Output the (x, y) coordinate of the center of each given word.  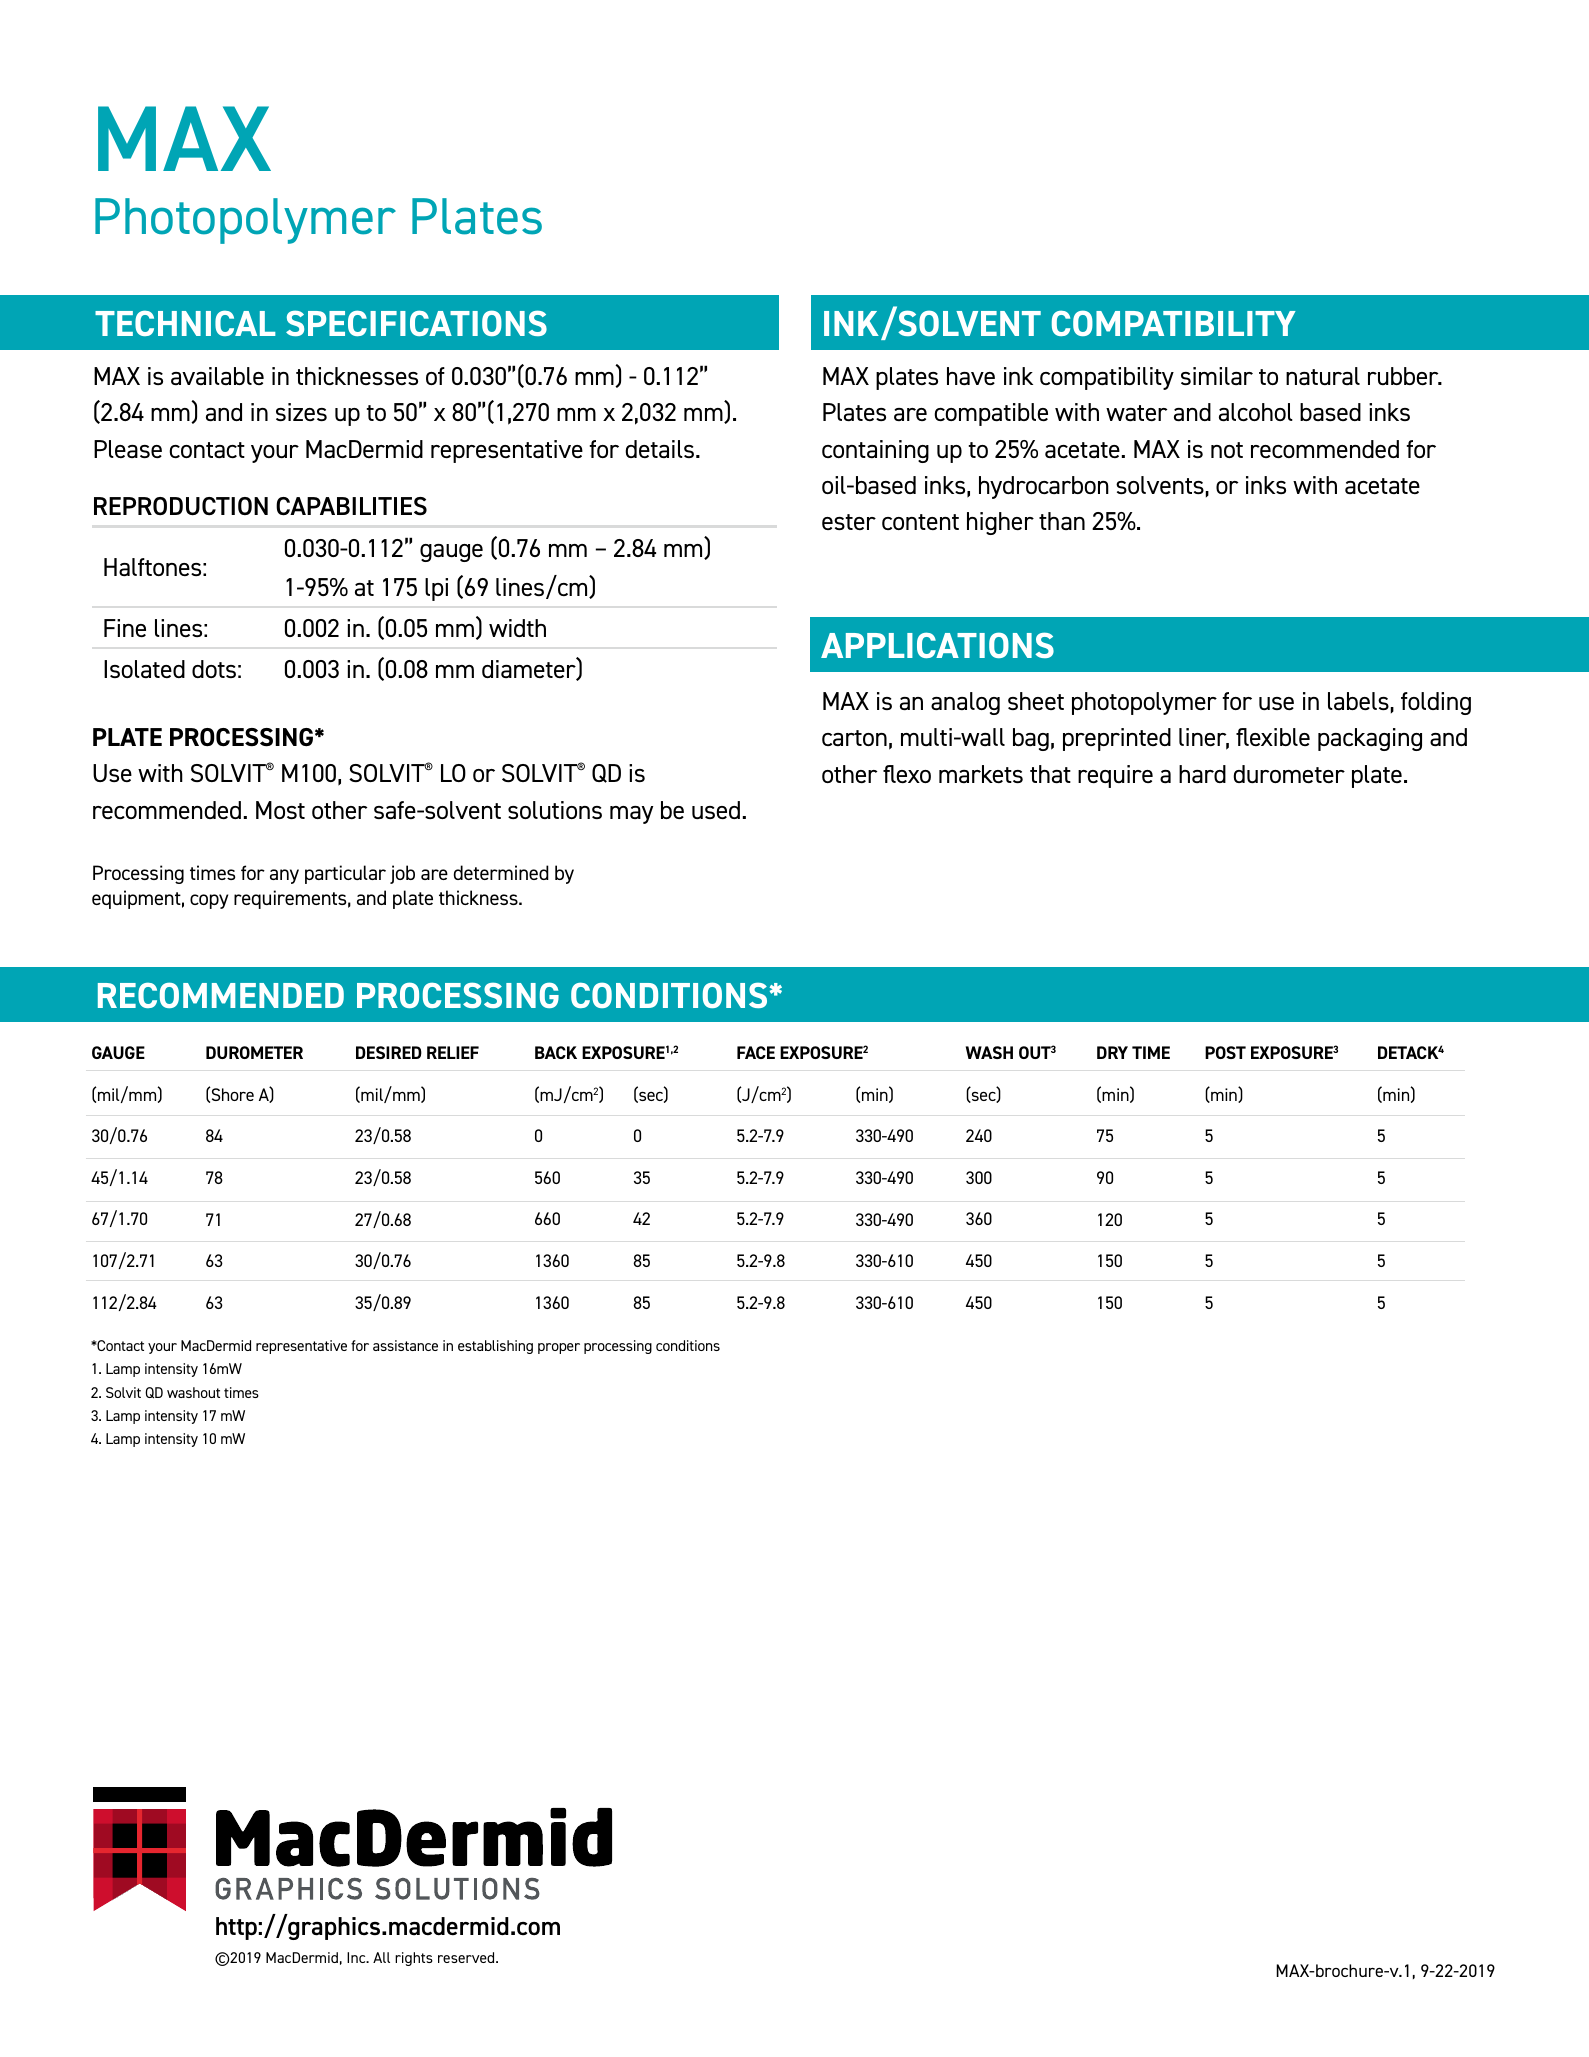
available (217, 376)
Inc (357, 1957)
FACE (756, 1052)
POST (1225, 1052)
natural (1323, 376)
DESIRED (389, 1052)
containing (875, 451)
